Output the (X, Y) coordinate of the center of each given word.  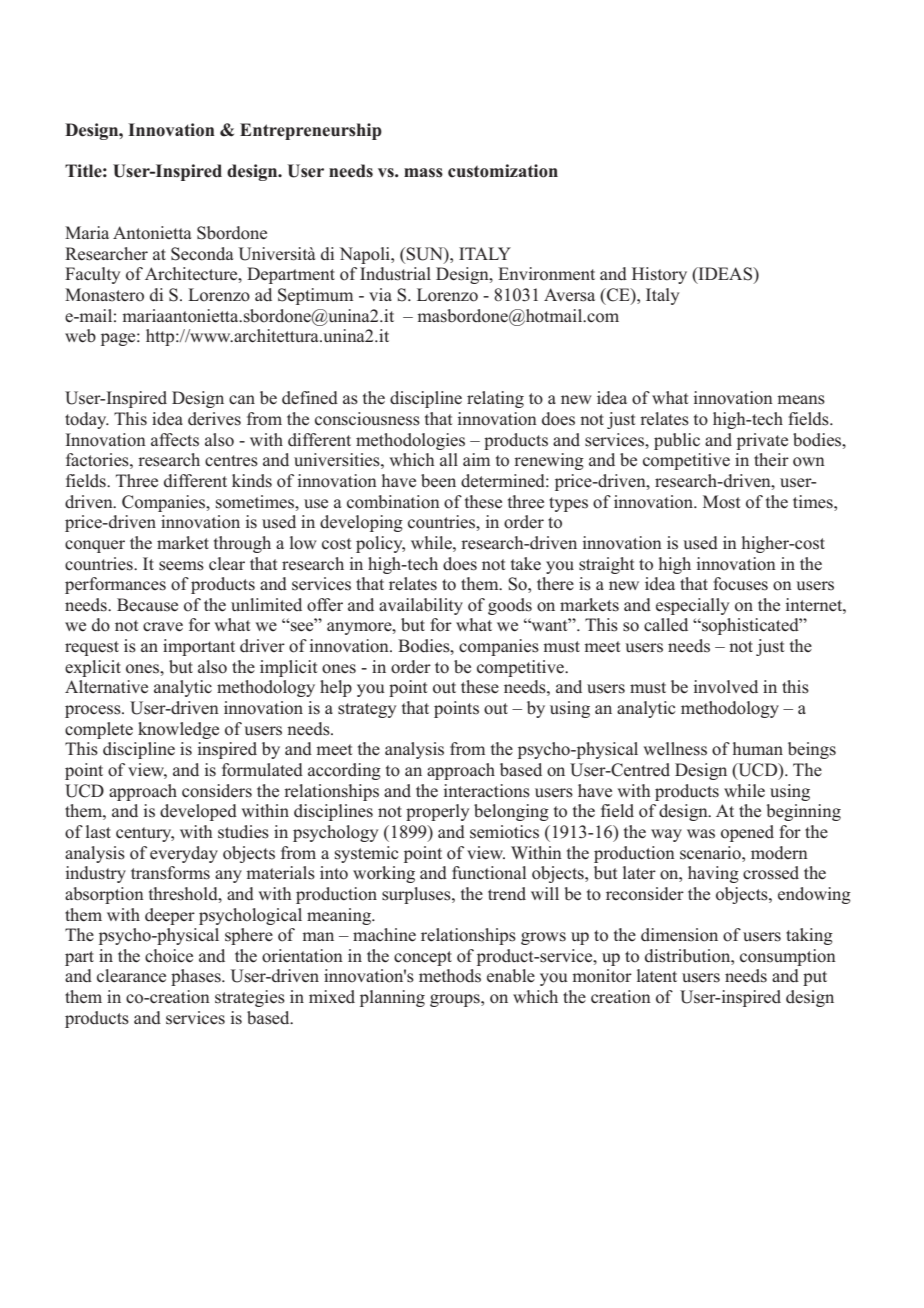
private (762, 441)
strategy (367, 710)
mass (423, 173)
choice (169, 956)
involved (726, 687)
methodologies (410, 441)
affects (175, 440)
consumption (788, 957)
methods (450, 976)
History (659, 275)
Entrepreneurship (311, 131)
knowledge (178, 730)
